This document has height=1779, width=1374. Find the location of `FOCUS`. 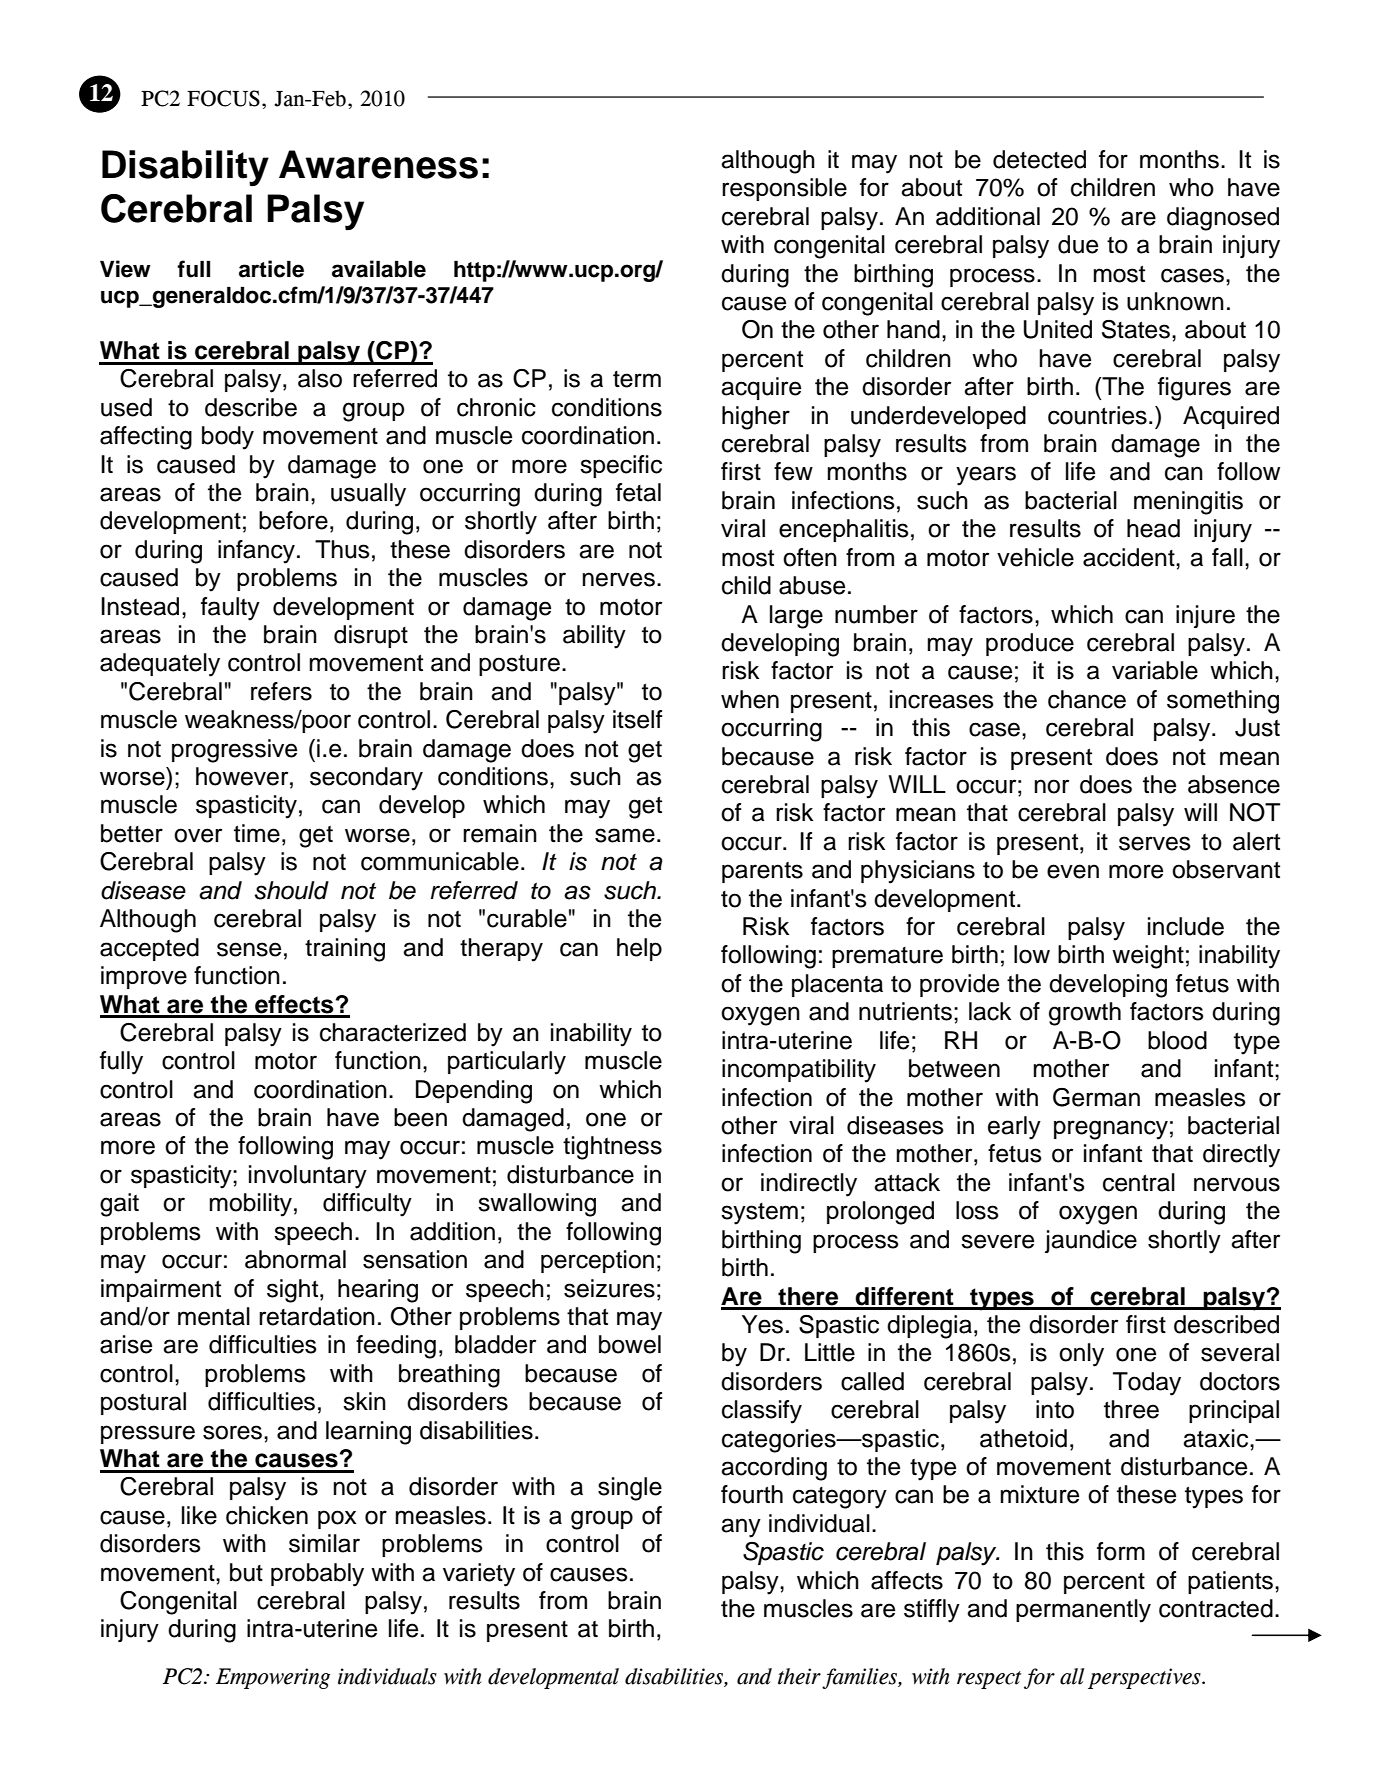

FOCUS is located at coordinates (223, 98).
